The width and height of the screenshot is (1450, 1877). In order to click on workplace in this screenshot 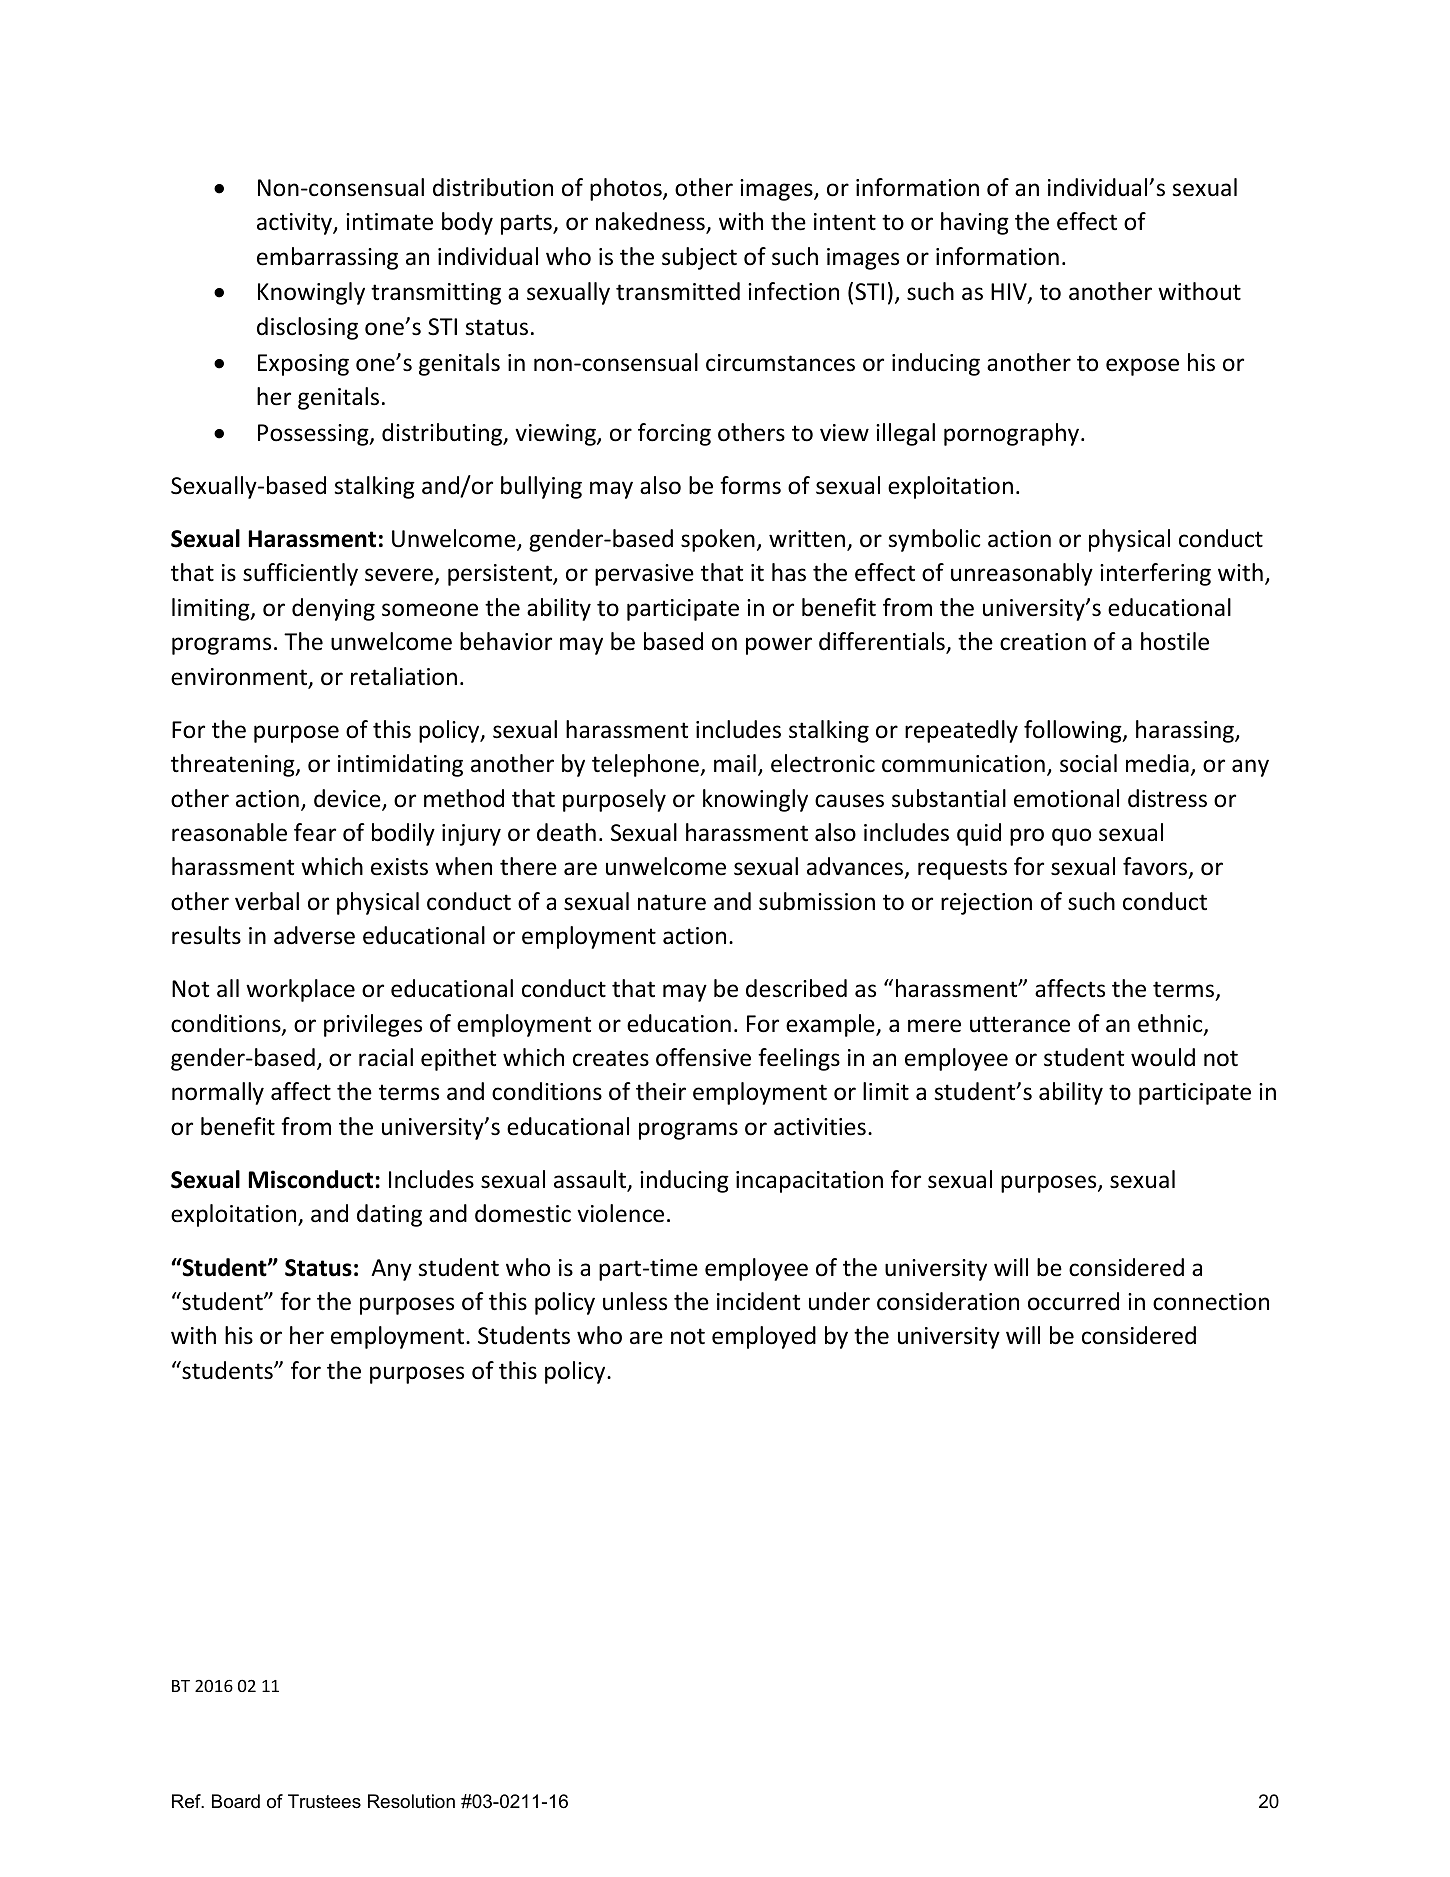, I will do `click(300, 990)`.
